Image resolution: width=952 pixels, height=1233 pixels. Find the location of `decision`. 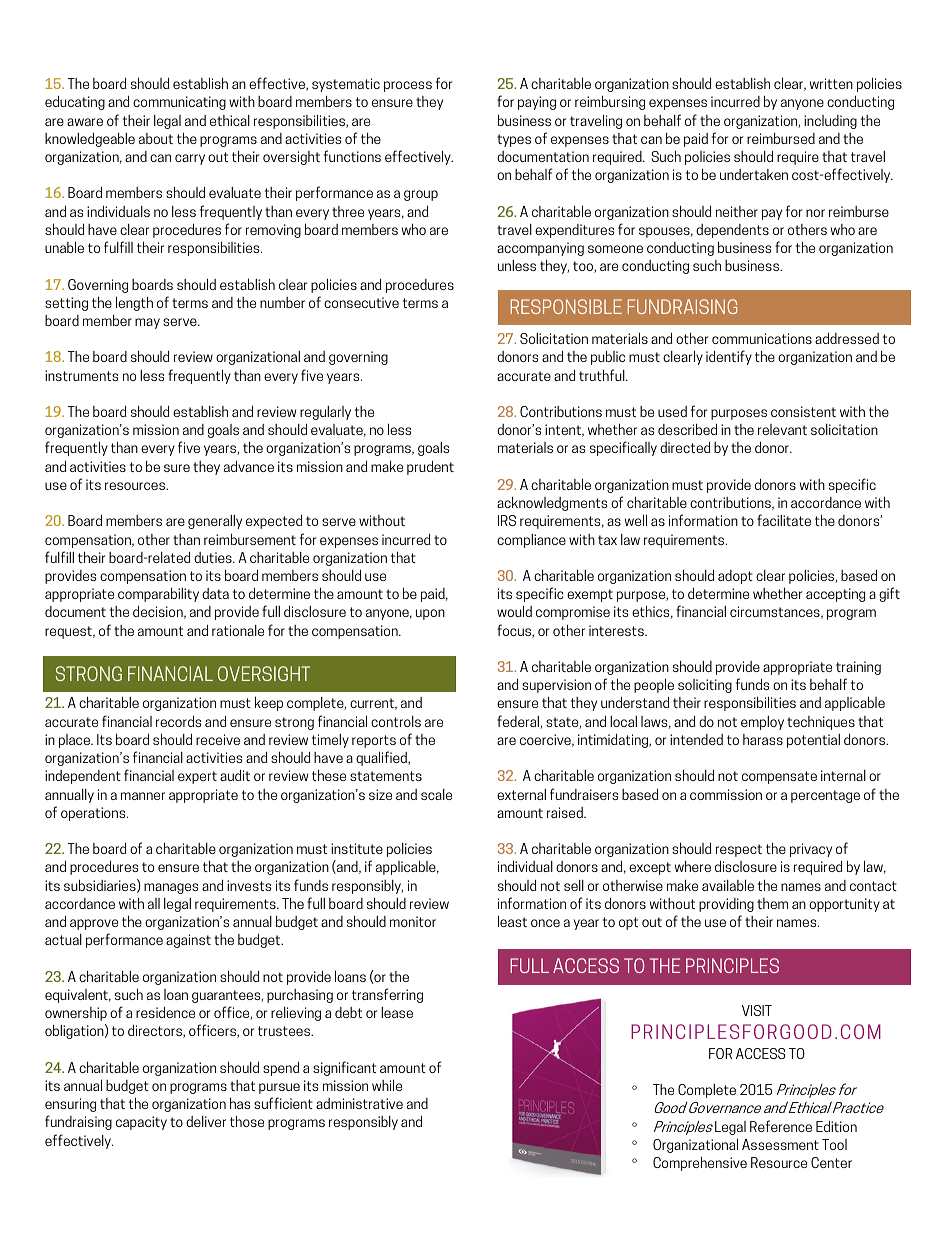

decision is located at coordinates (159, 612).
